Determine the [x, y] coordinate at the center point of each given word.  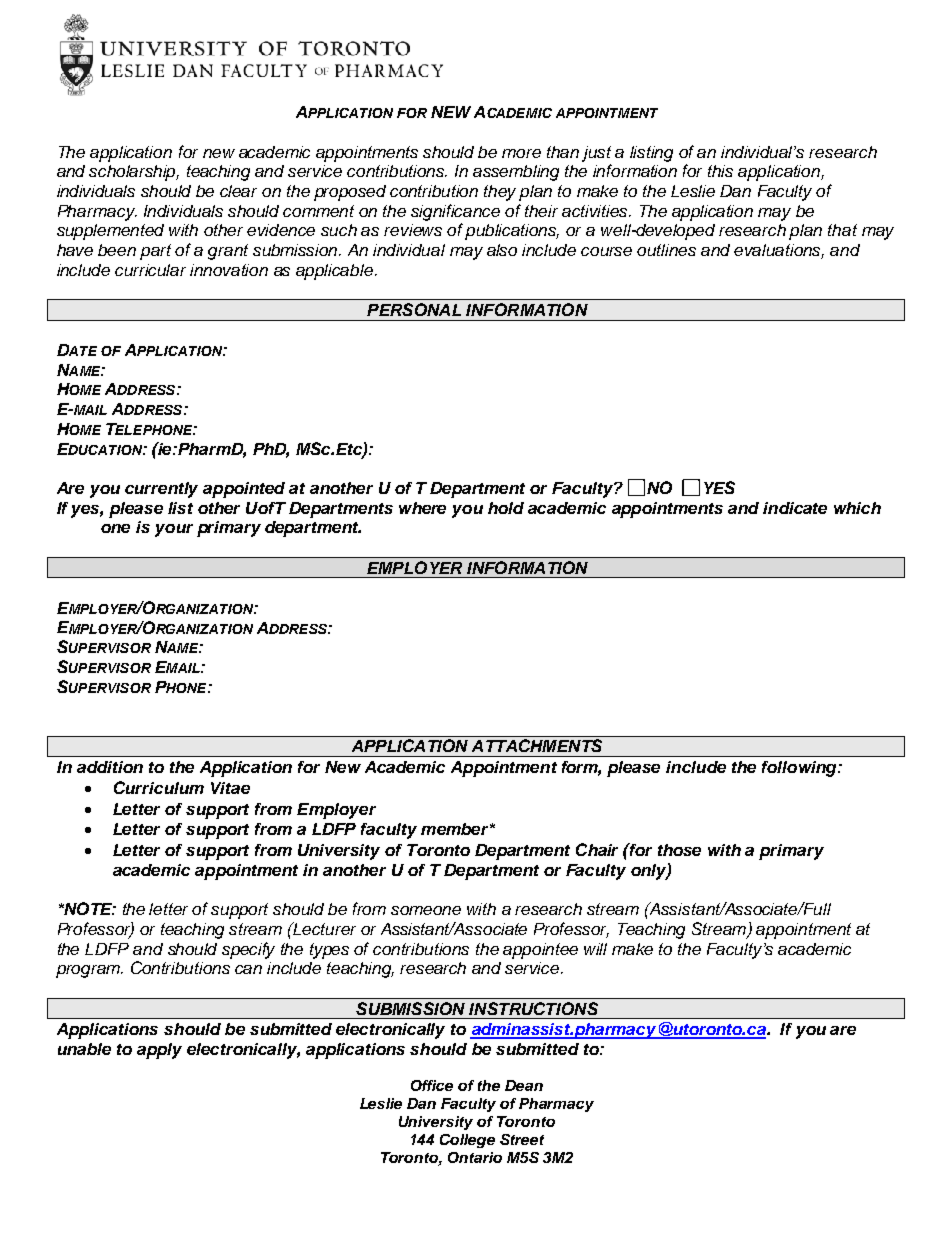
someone [426, 910]
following [800, 769]
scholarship [134, 173]
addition [110, 767]
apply [159, 1051]
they [500, 193]
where [422, 508]
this [720, 171]
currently [161, 490]
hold [506, 508]
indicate [795, 508]
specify [248, 950]
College [467, 1141]
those [679, 850]
